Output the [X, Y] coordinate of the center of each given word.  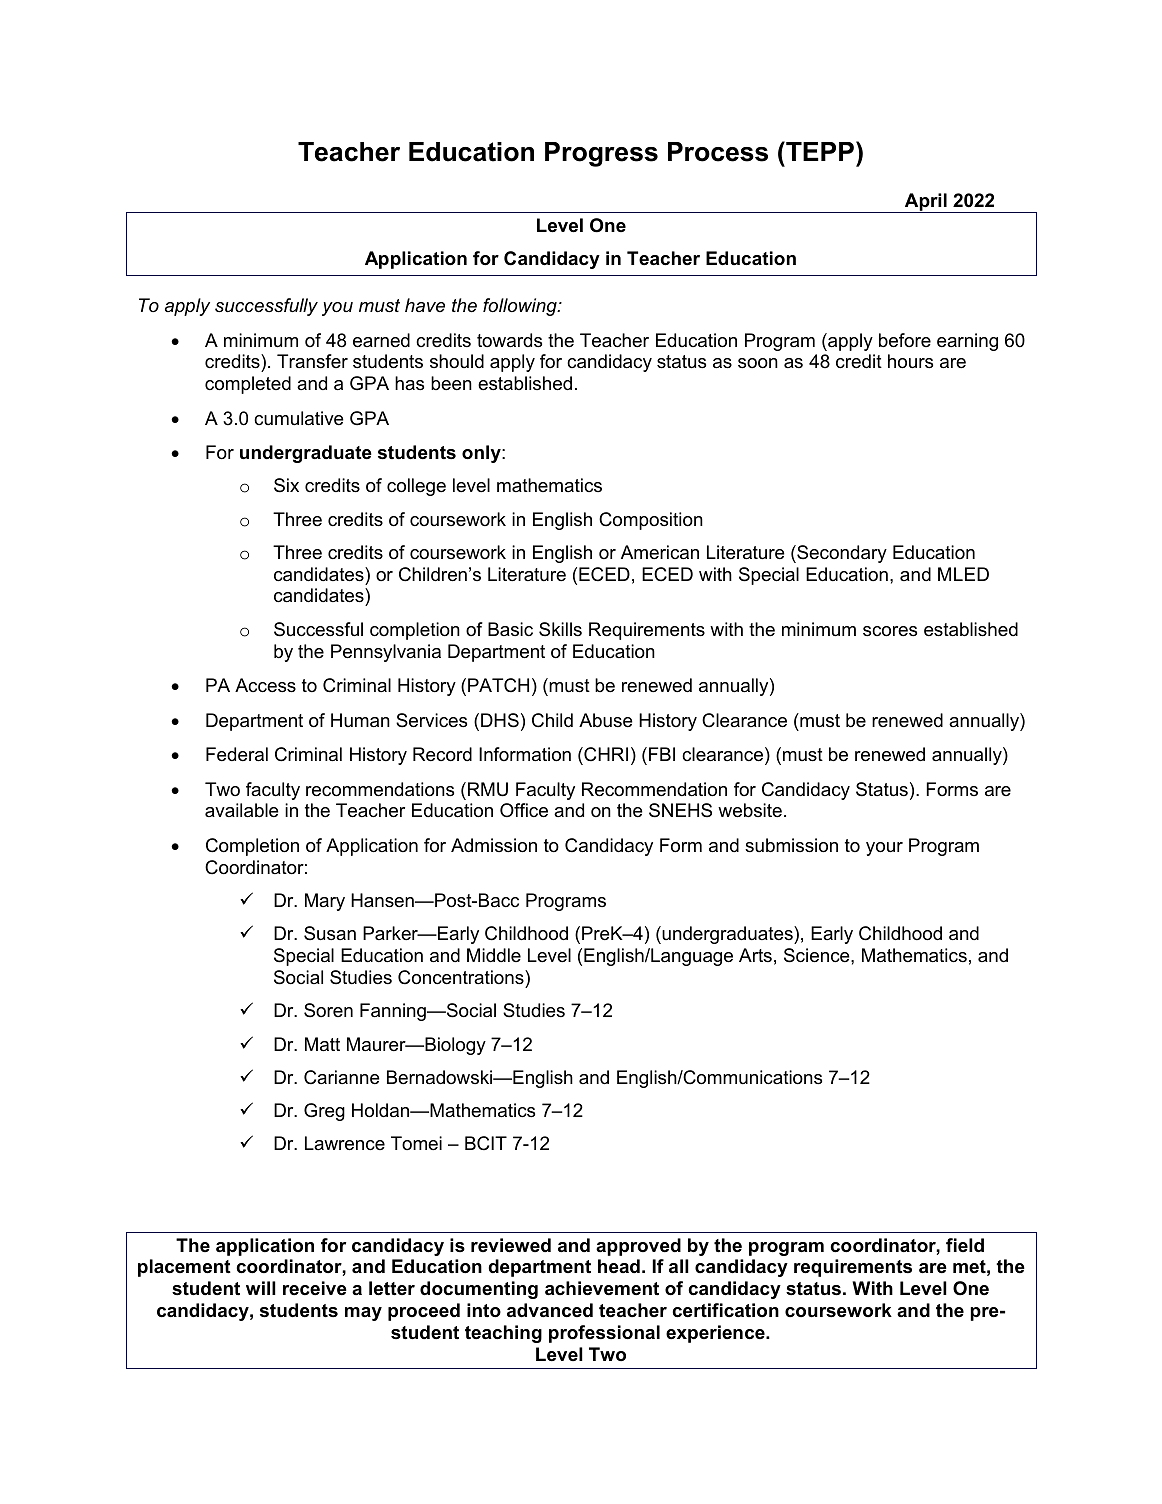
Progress [601, 154]
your [884, 849]
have [425, 305]
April [926, 203]
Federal [237, 754]
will [261, 1288]
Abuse [606, 720]
